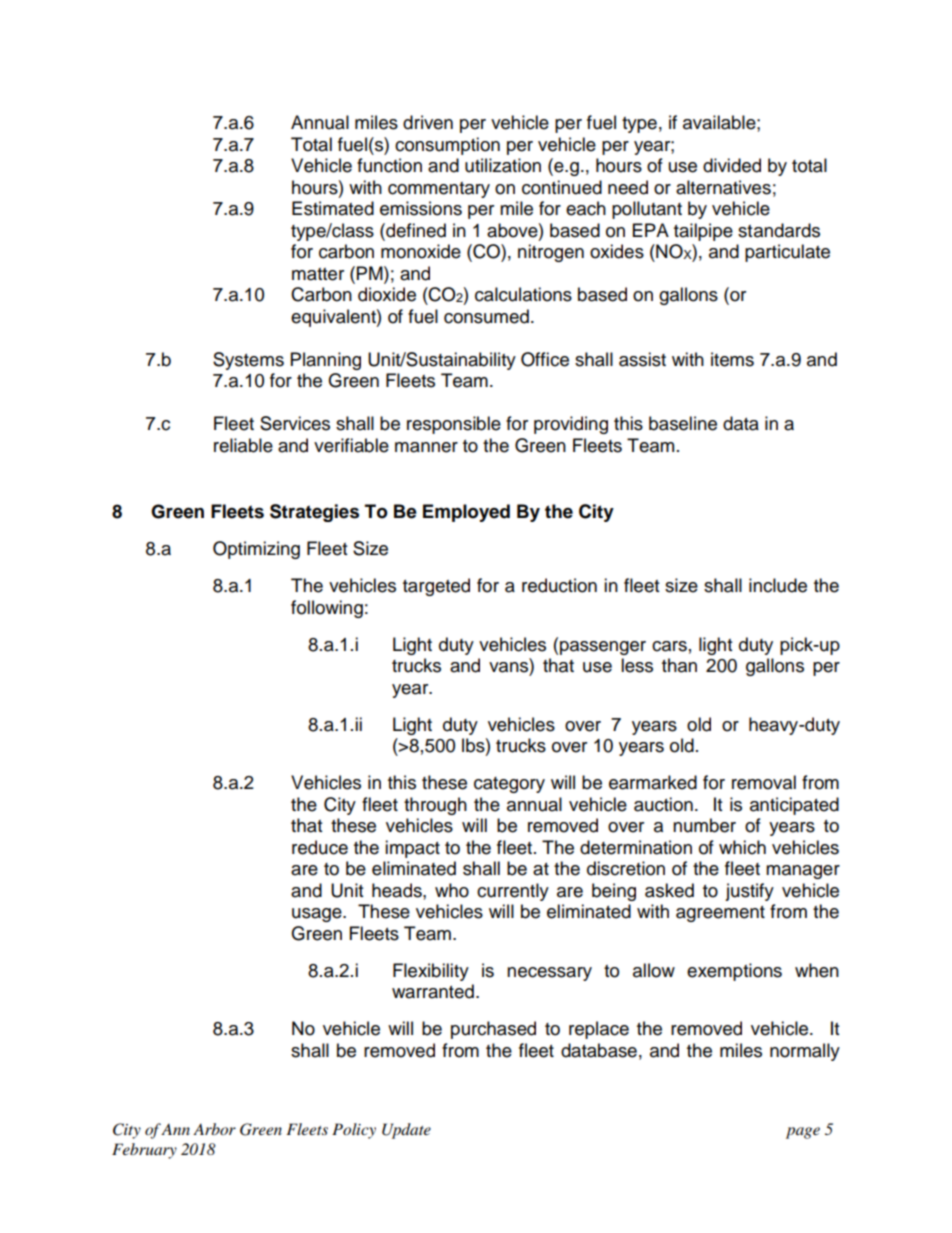  What do you see at coordinates (436, 587) in the document?
I see `targeted` at bounding box center [436, 587].
